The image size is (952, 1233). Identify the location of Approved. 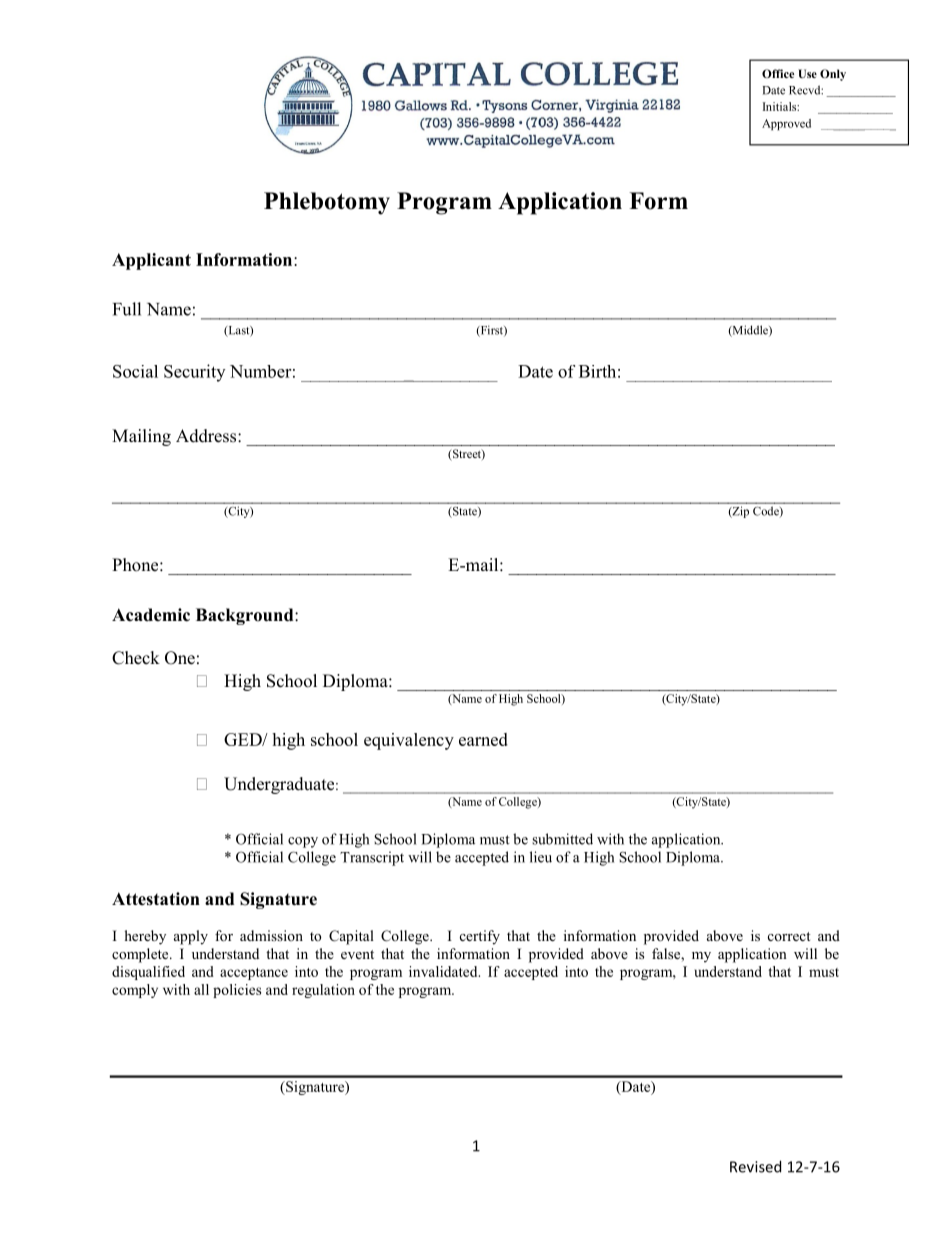
(786, 124).
